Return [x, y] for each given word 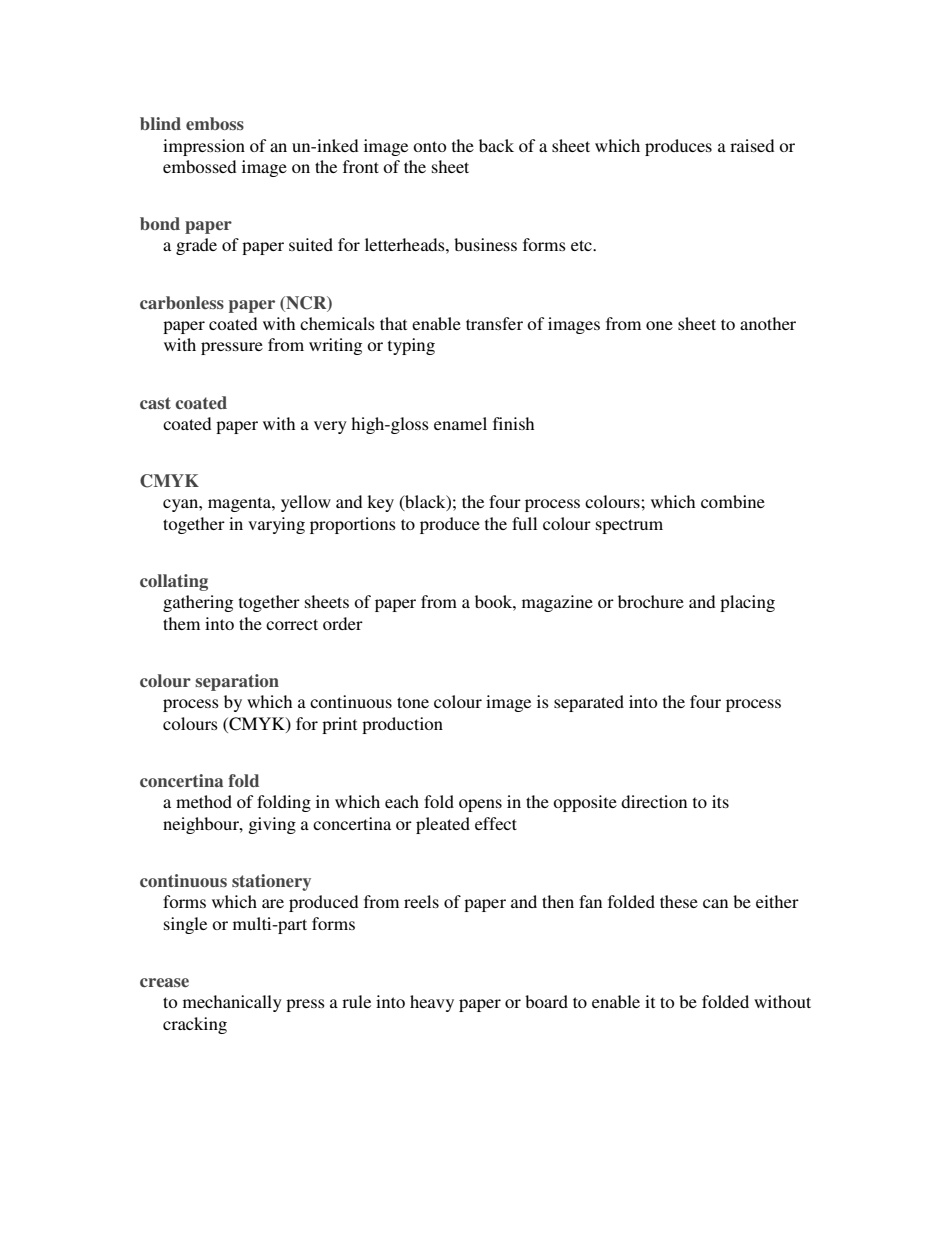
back [496, 145]
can [715, 903]
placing [747, 603]
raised [752, 145]
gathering [198, 603]
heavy [432, 1003]
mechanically [232, 1003]
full [524, 523]
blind [160, 123]
